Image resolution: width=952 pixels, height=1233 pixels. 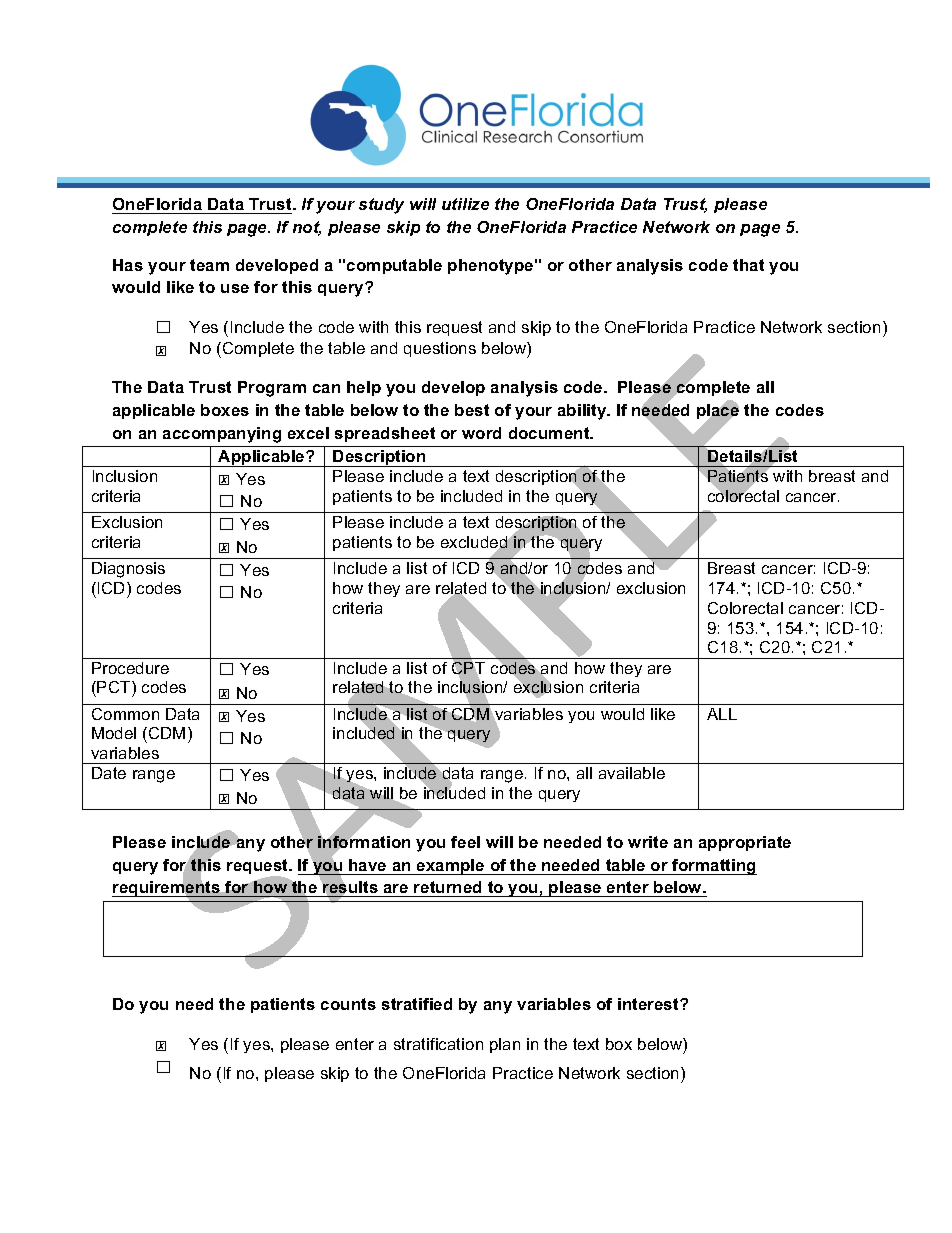 I want to click on best, so click(x=472, y=410).
